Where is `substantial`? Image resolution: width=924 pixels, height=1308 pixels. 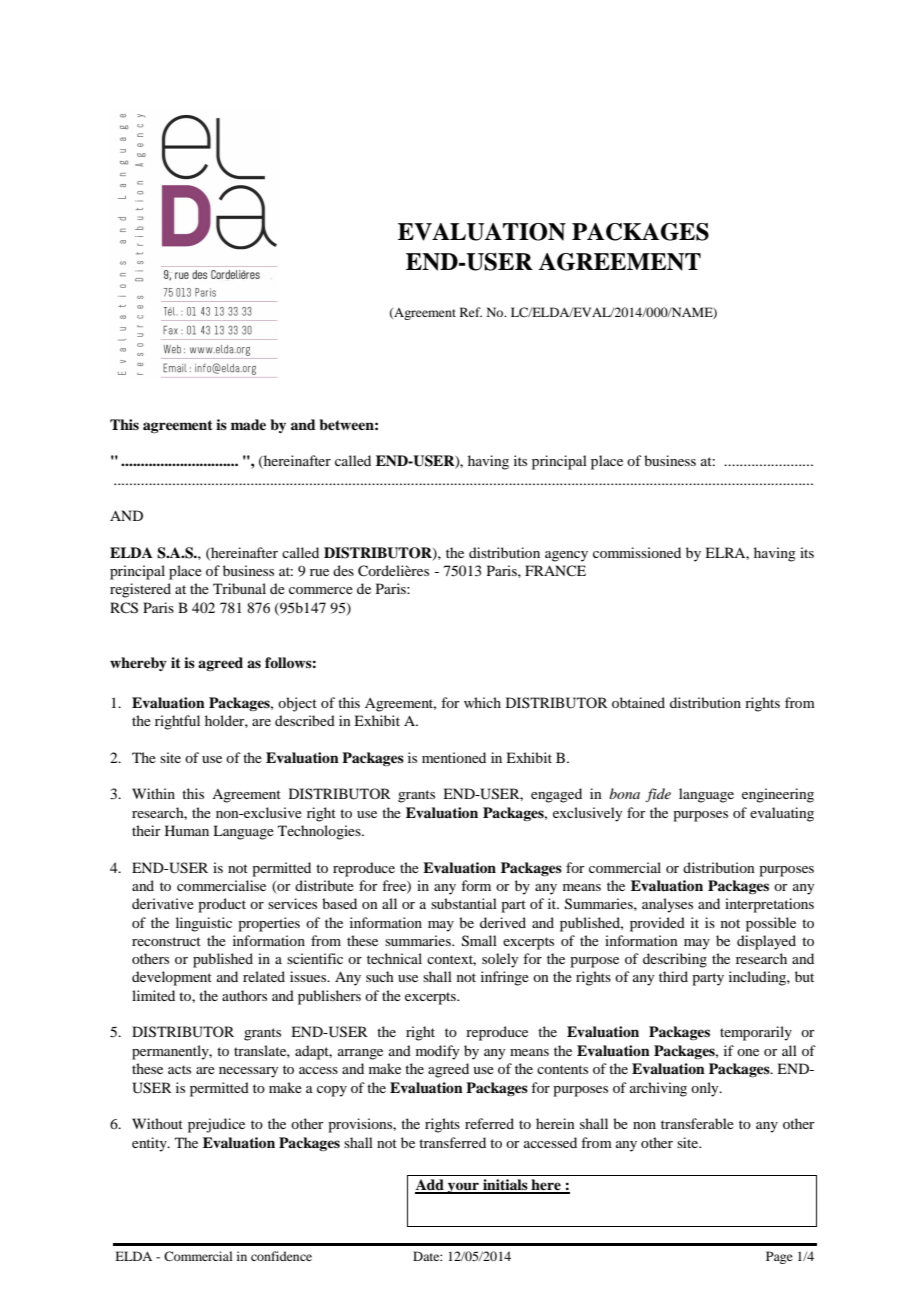
substantial is located at coordinates (464, 903).
